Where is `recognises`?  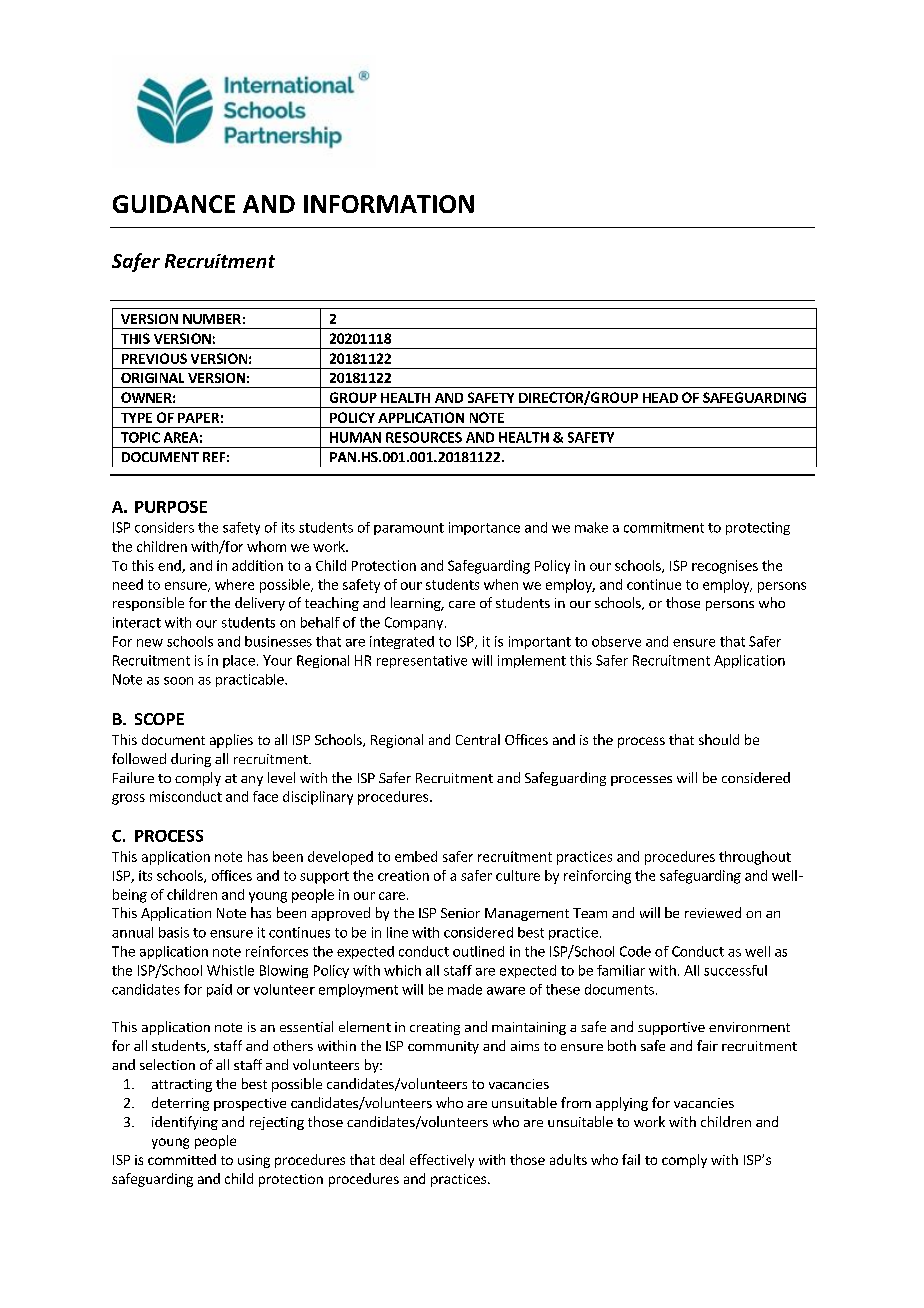 recognises is located at coordinates (725, 567).
